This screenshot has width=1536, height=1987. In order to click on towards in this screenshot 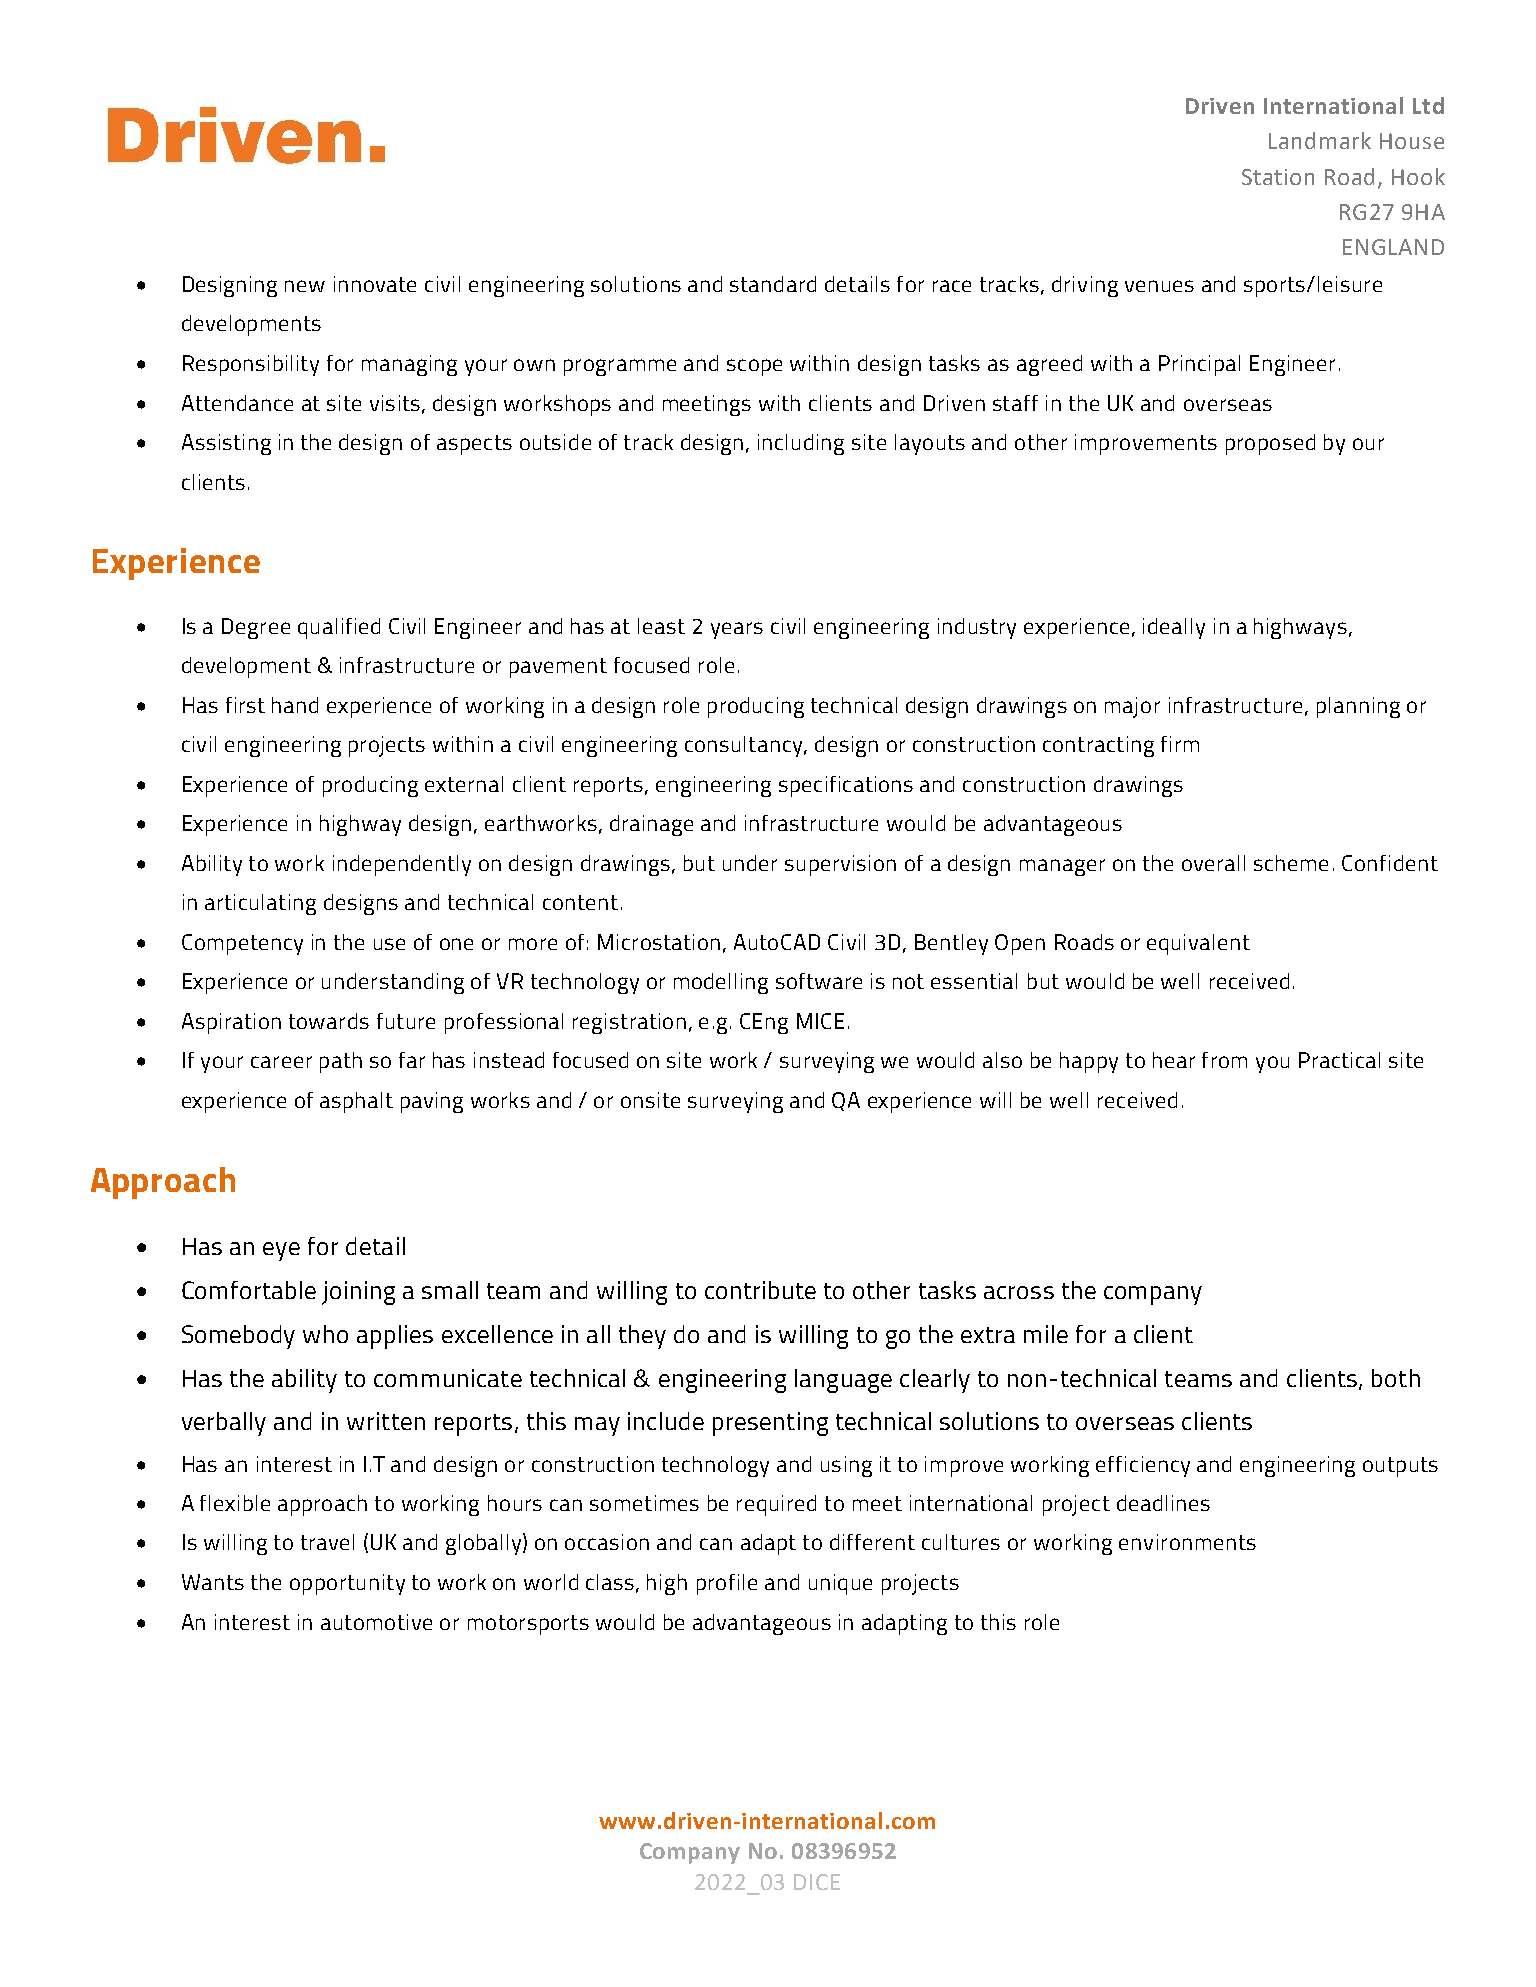, I will do `click(329, 1021)`.
